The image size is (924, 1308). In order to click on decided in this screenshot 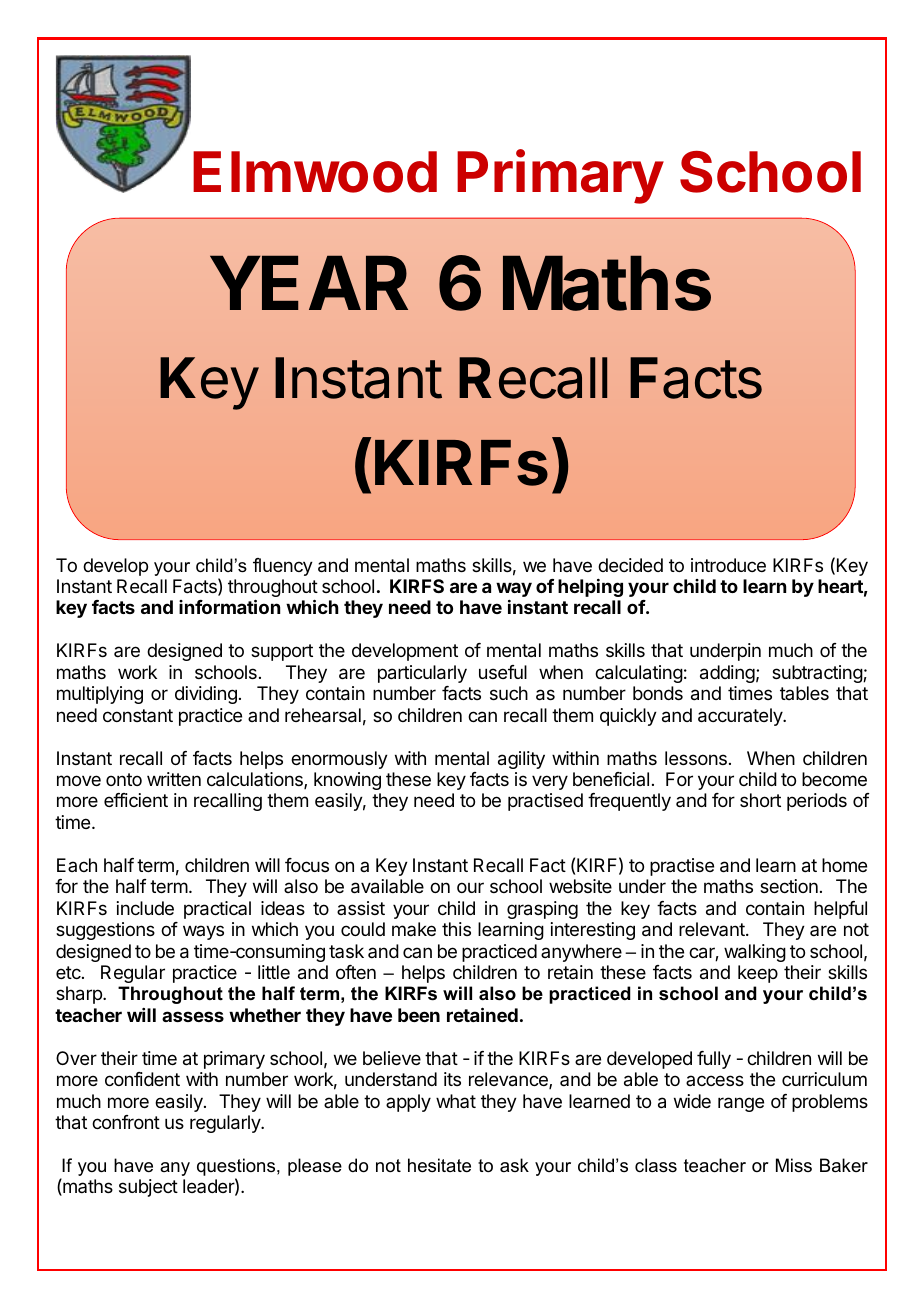, I will do `click(630, 565)`.
